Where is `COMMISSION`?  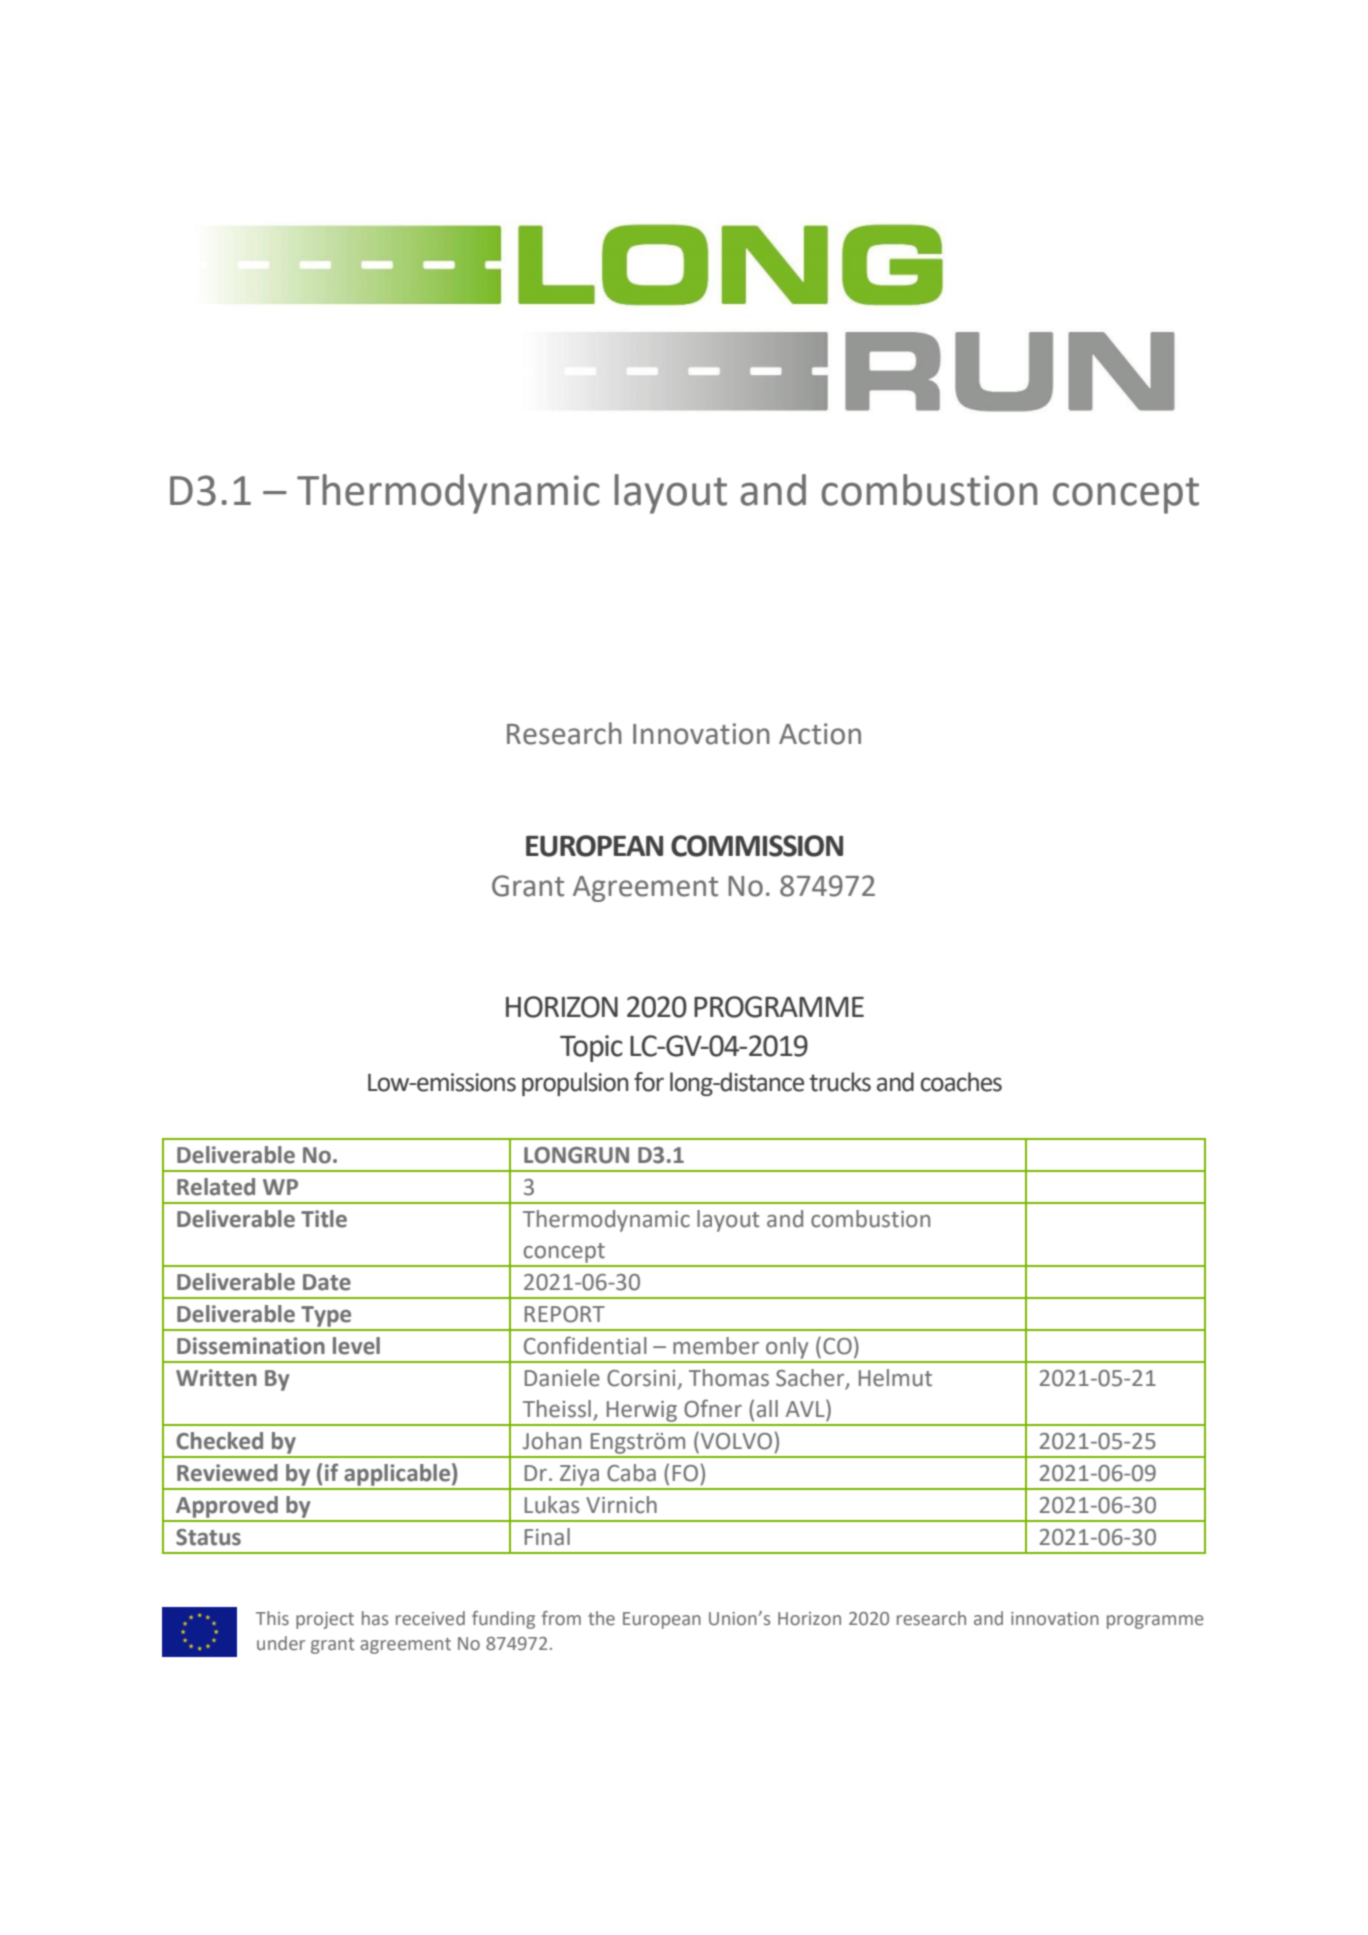
COMMISSION is located at coordinates (757, 846).
